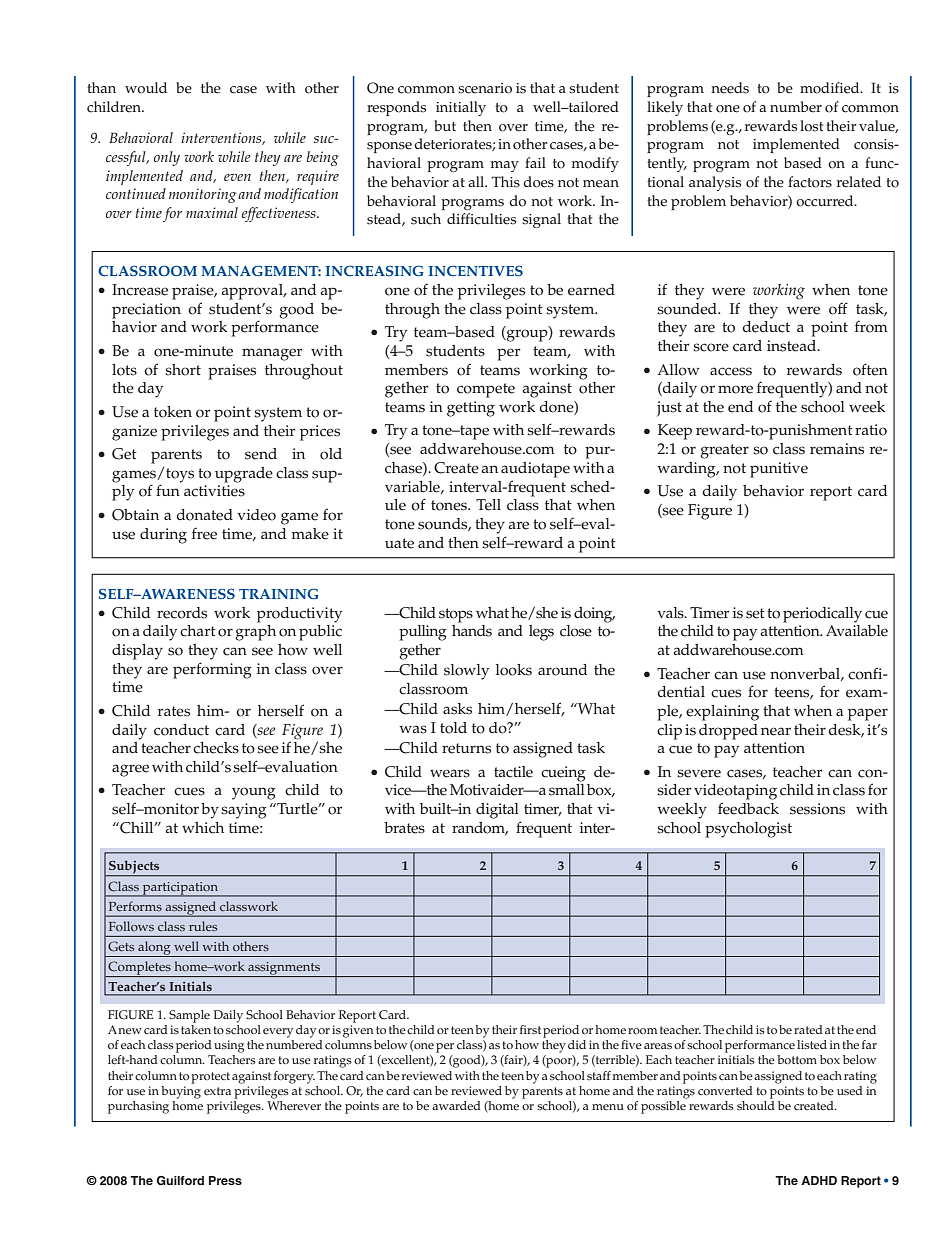  Describe the element at coordinates (755, 613) in the screenshot. I see `set` at that location.
